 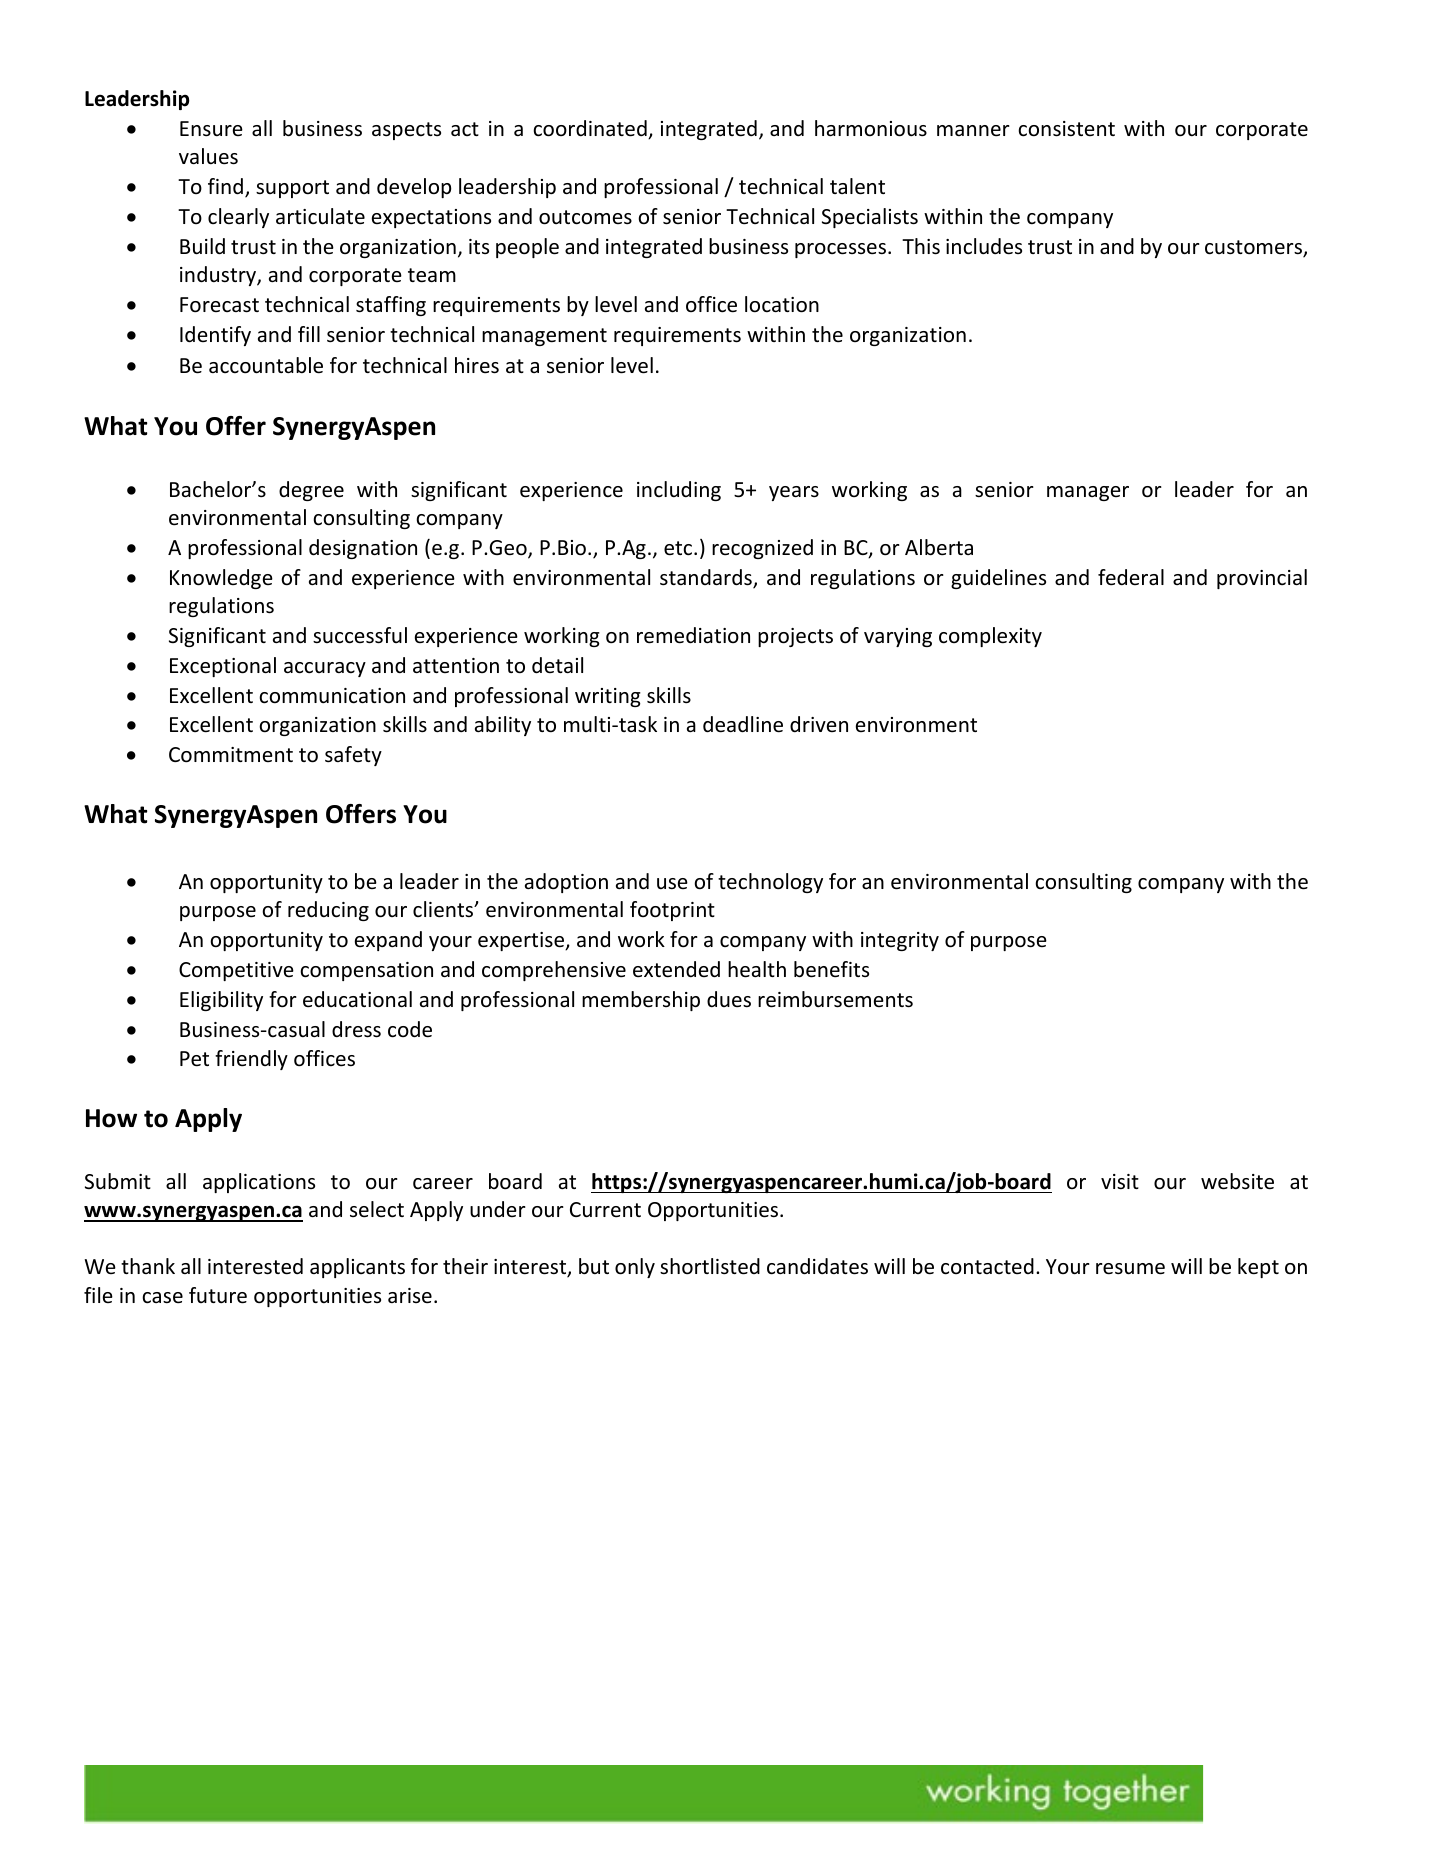 I want to click on values, so click(x=208, y=156).
